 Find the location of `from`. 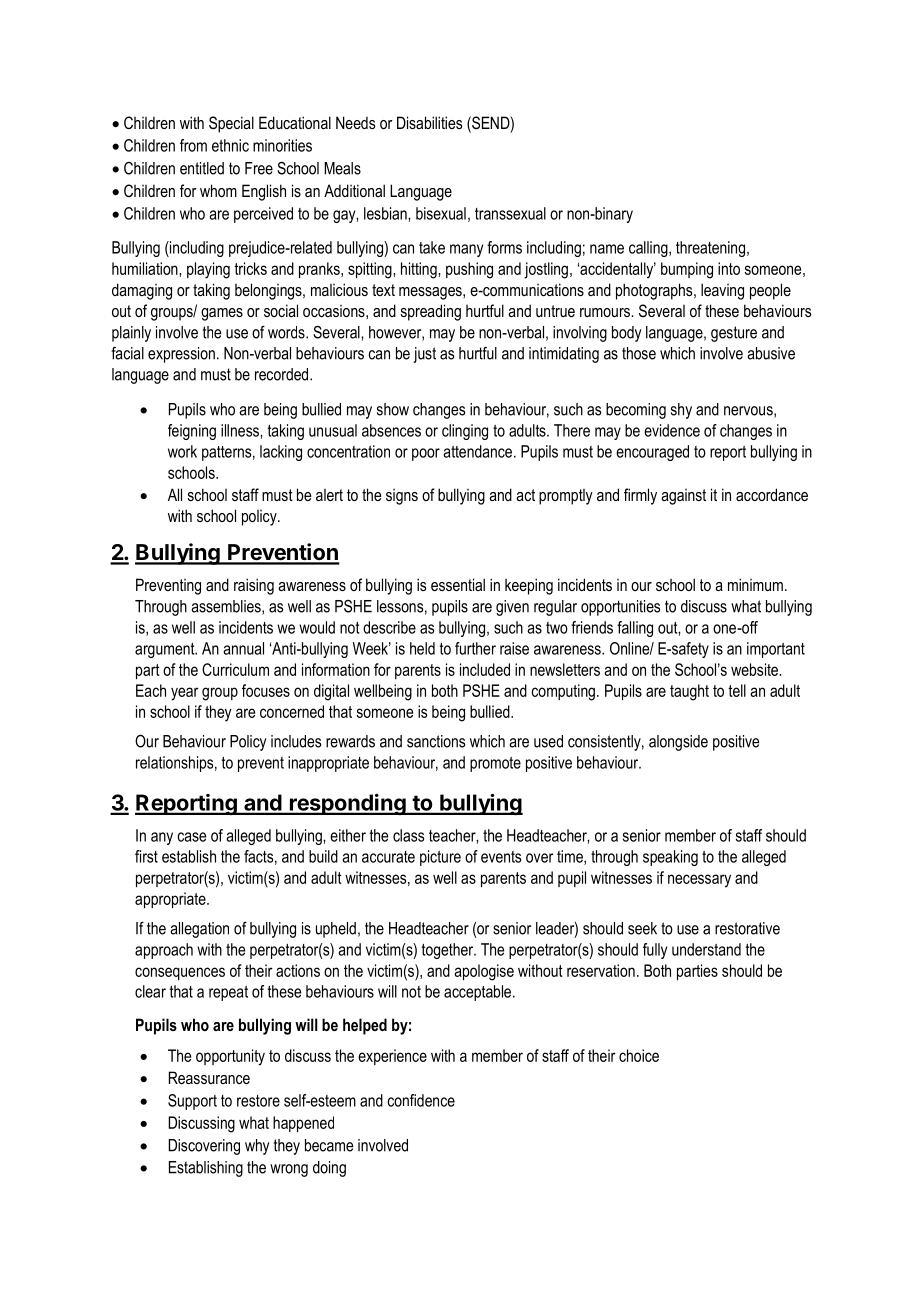

from is located at coordinates (193, 145).
